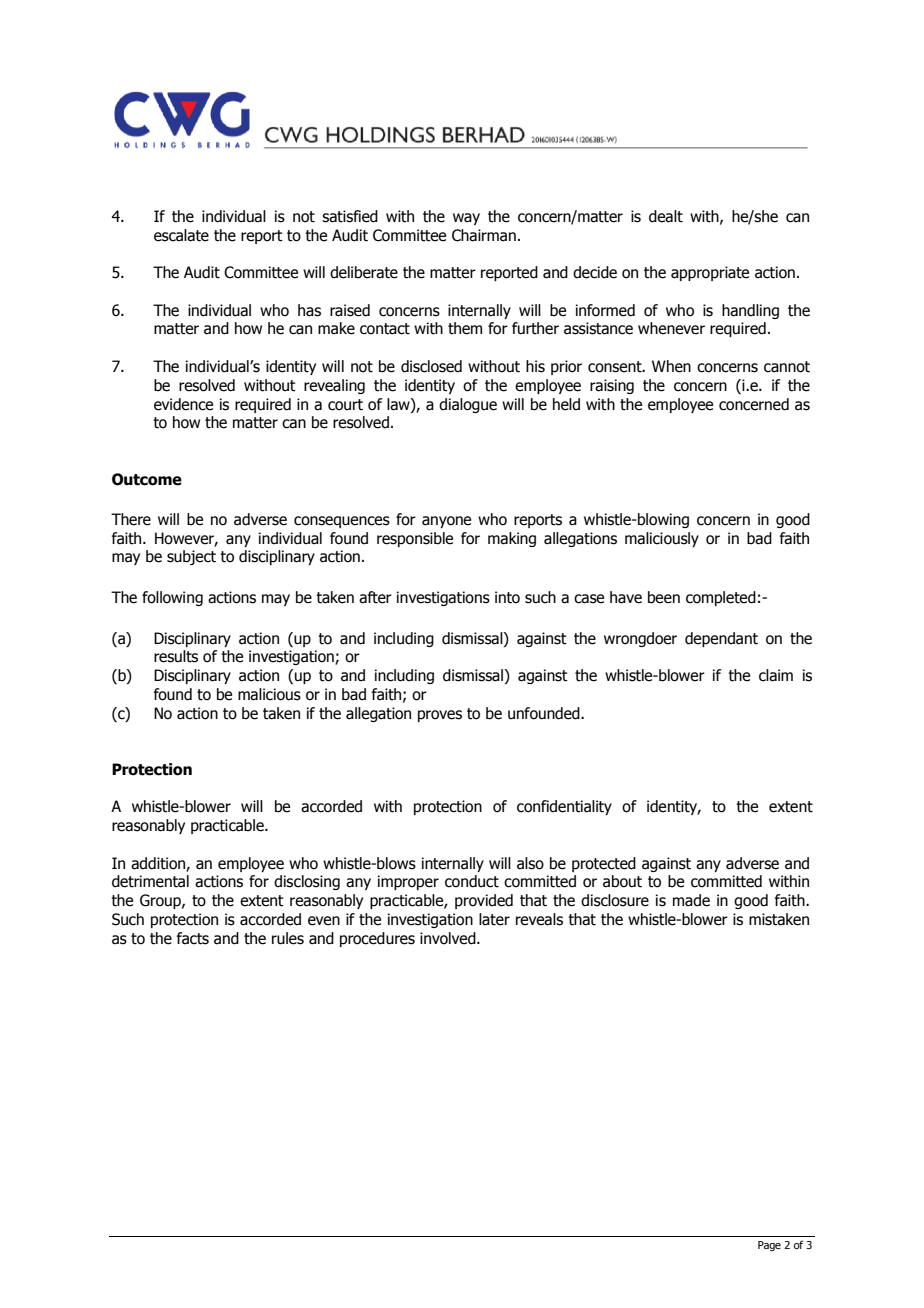 Image resolution: width=924 pixels, height=1308 pixels. Describe the element at coordinates (176, 656) in the screenshot. I see `results` at that location.
